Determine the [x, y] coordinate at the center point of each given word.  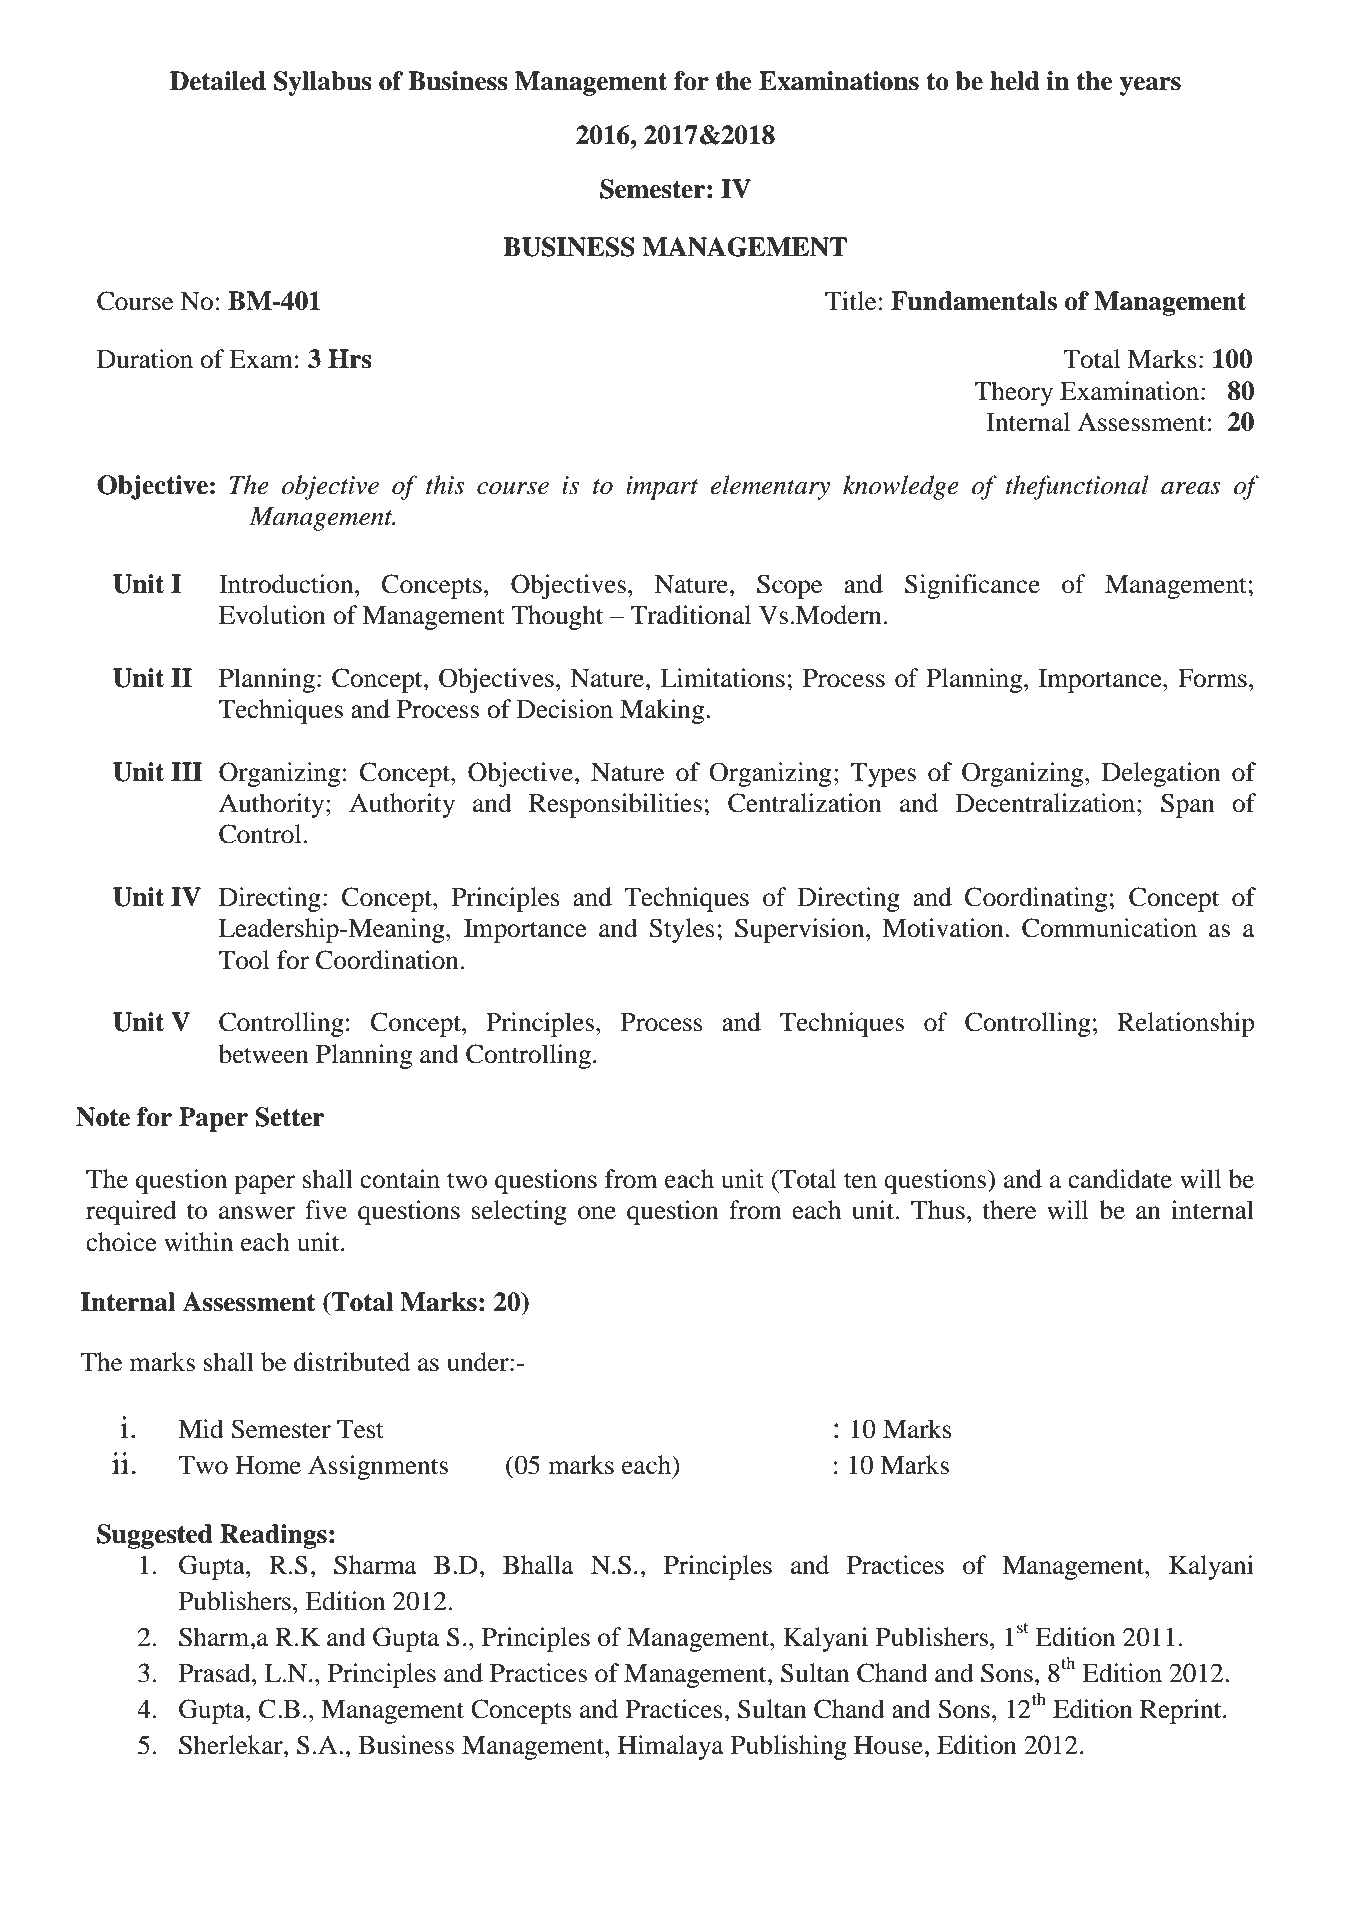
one [597, 1213]
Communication [1109, 928]
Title [850, 301]
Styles [682, 930]
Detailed [218, 81]
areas [1191, 488]
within [198, 1242]
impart [662, 488]
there [1009, 1210]
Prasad [216, 1673]
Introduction [287, 584]
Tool [244, 960]
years [1150, 86]
